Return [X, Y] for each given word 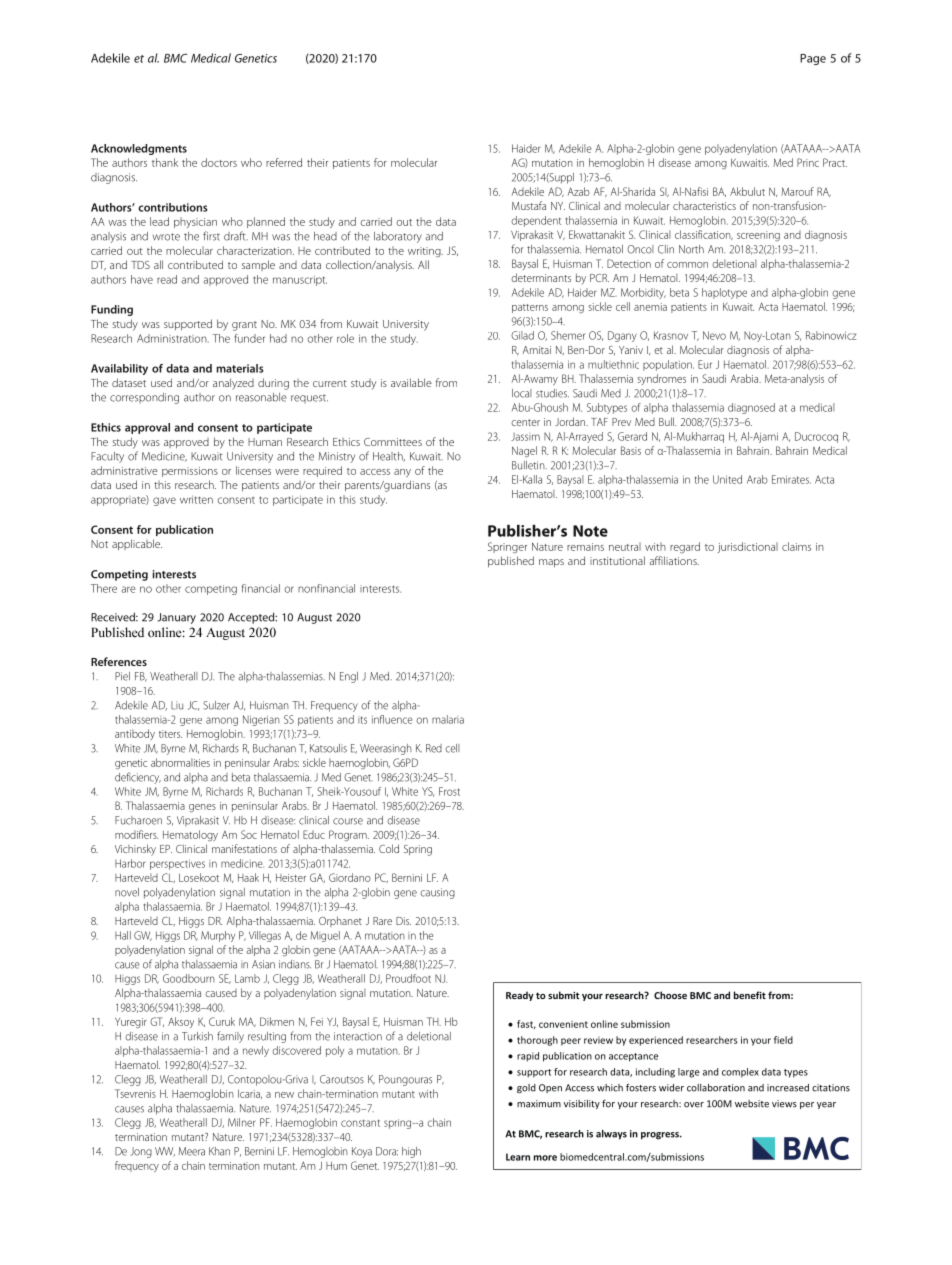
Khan [219, 1151]
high [411, 1152]
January [176, 618]
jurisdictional [748, 547]
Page [813, 59]
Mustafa [529, 205]
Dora [387, 1151]
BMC [175, 58]
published [511, 562]
